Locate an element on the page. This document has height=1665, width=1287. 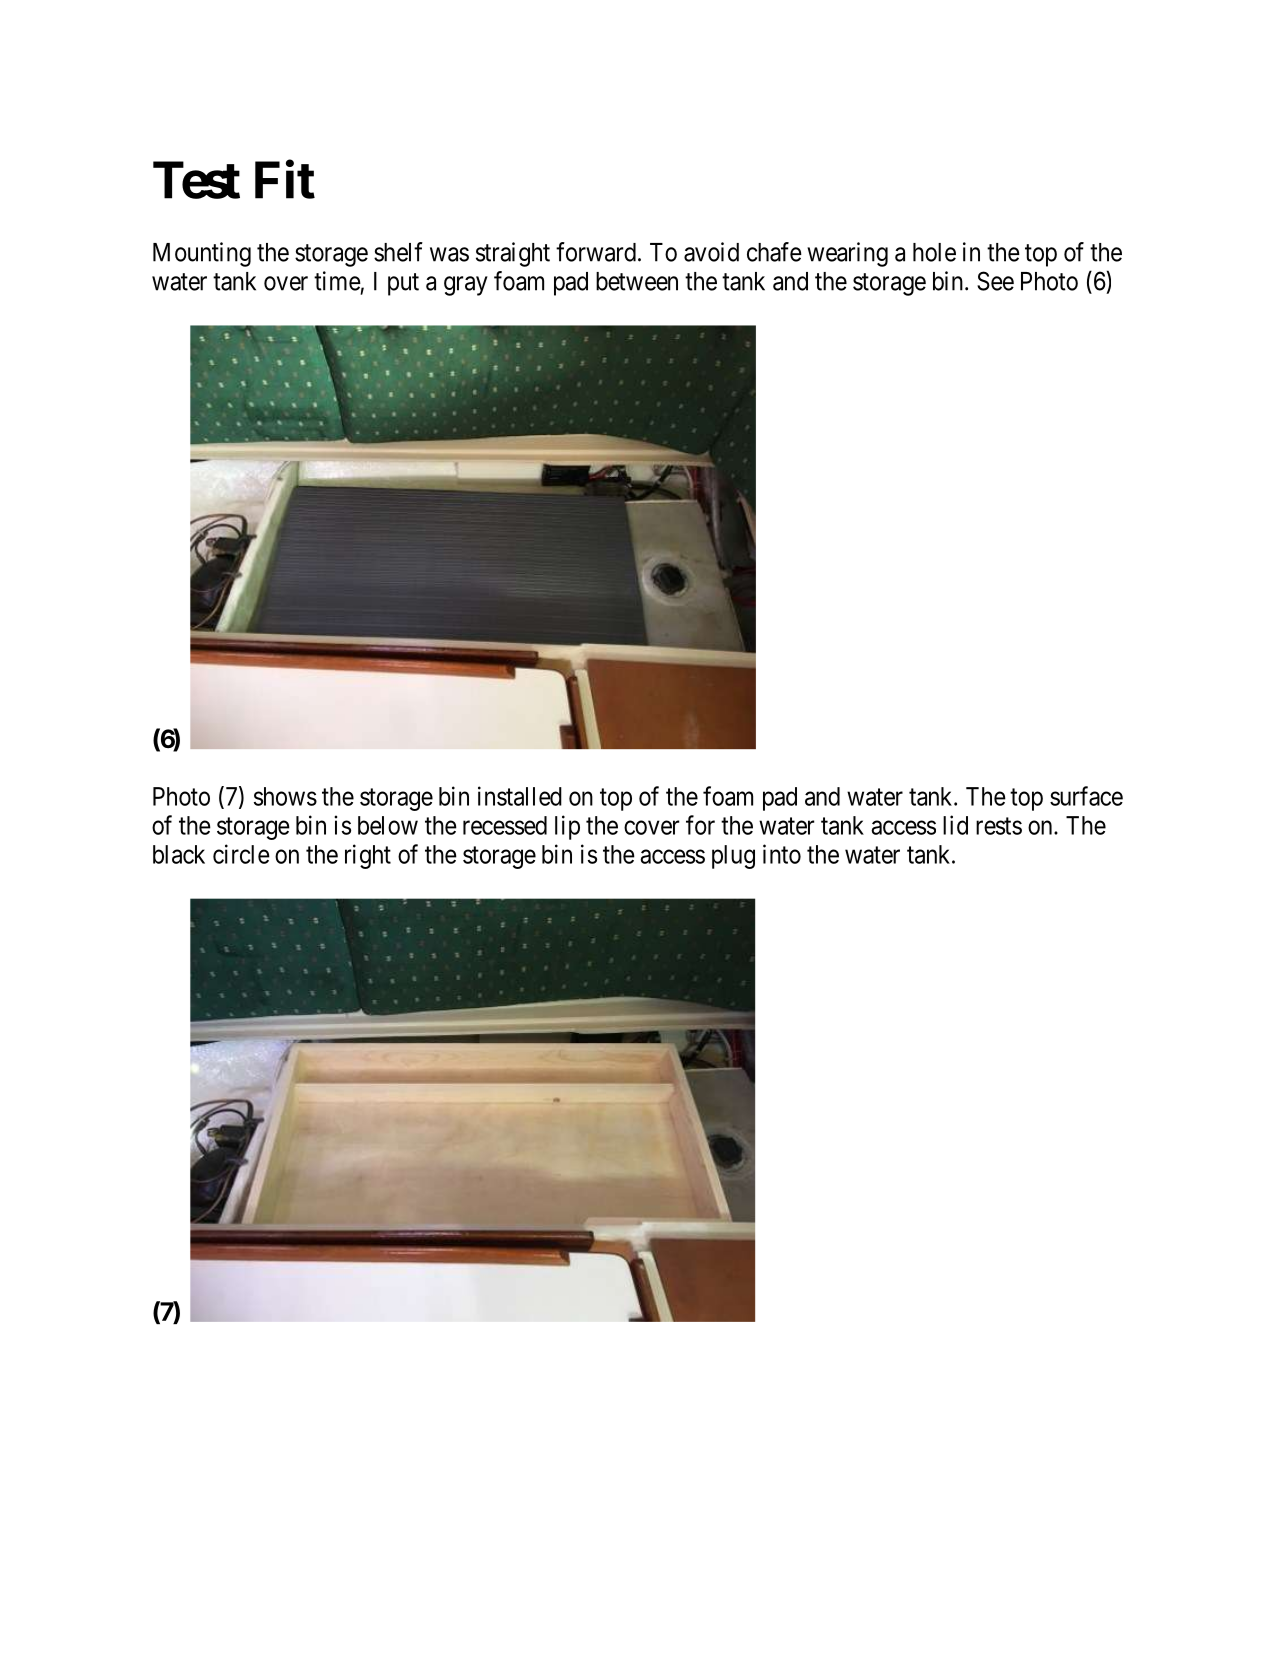
wearing is located at coordinates (847, 254).
